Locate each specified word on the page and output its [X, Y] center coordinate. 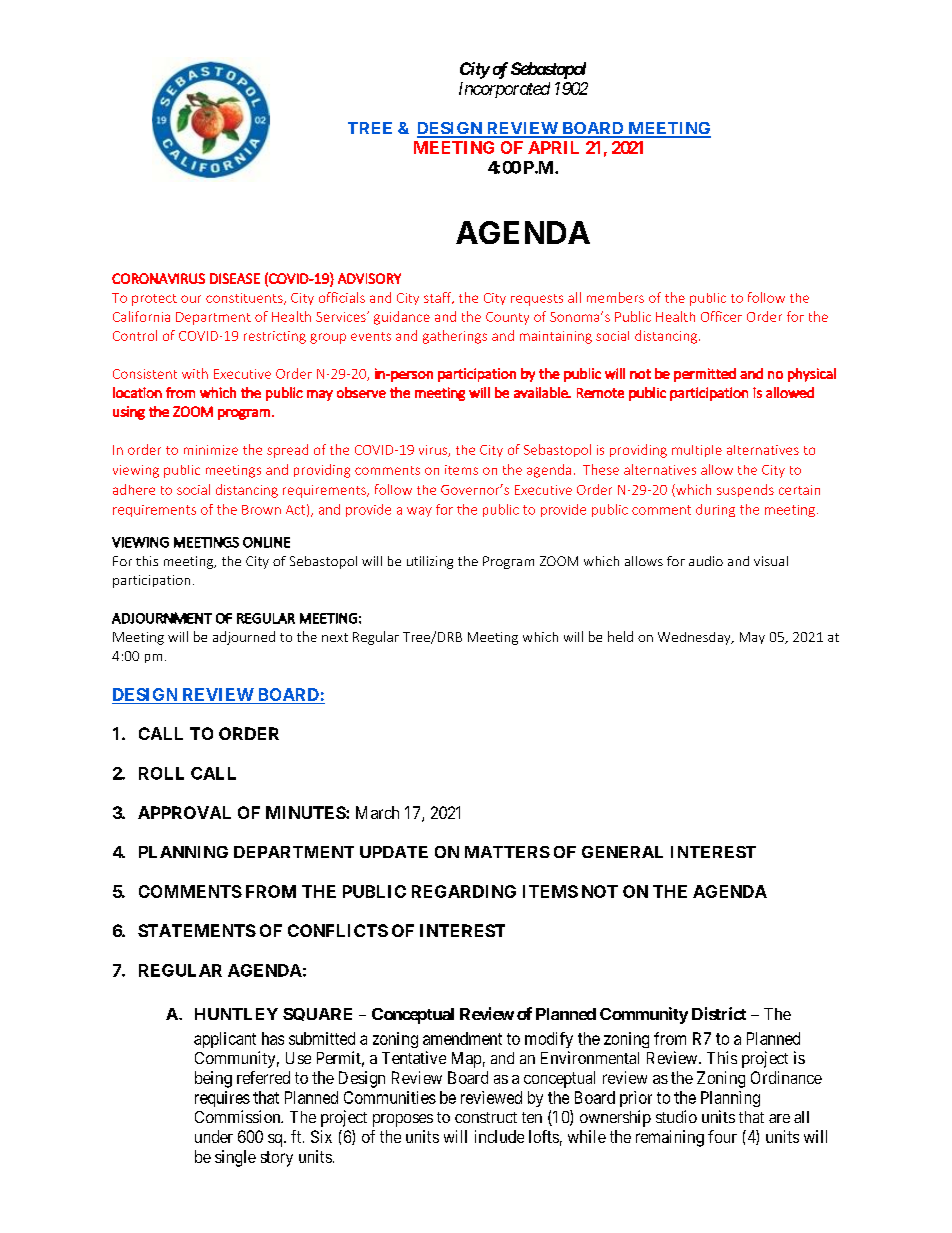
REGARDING [464, 891]
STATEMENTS [197, 930]
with [195, 373]
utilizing [430, 562]
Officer [721, 316]
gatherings [455, 337]
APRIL [553, 147]
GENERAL [622, 852]
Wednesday [695, 638]
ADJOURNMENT [162, 618]
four [722, 1136]
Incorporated [504, 90]
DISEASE [235, 278]
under [214, 1136]
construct [486, 1117]
